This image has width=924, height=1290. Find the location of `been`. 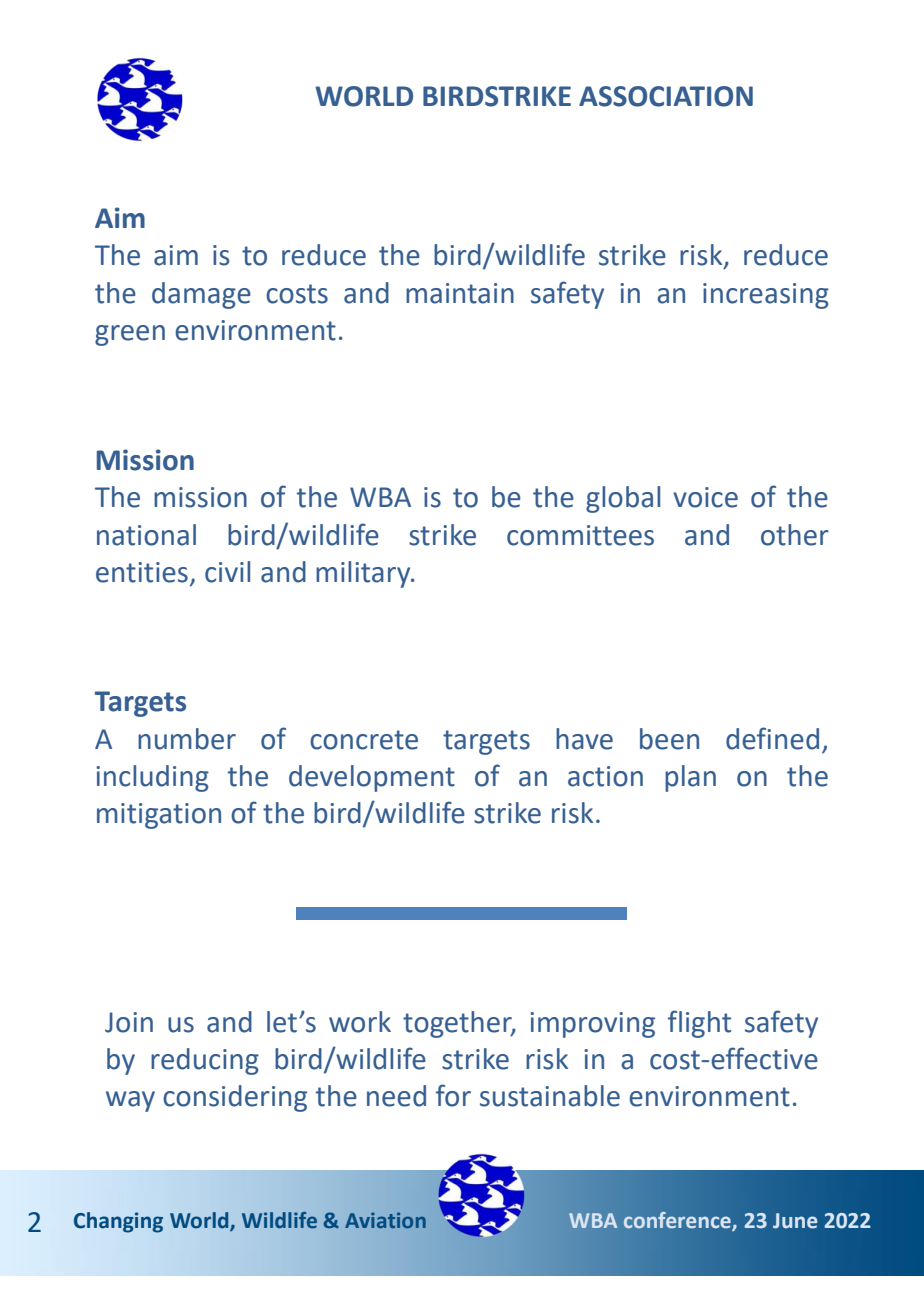

been is located at coordinates (669, 739).
